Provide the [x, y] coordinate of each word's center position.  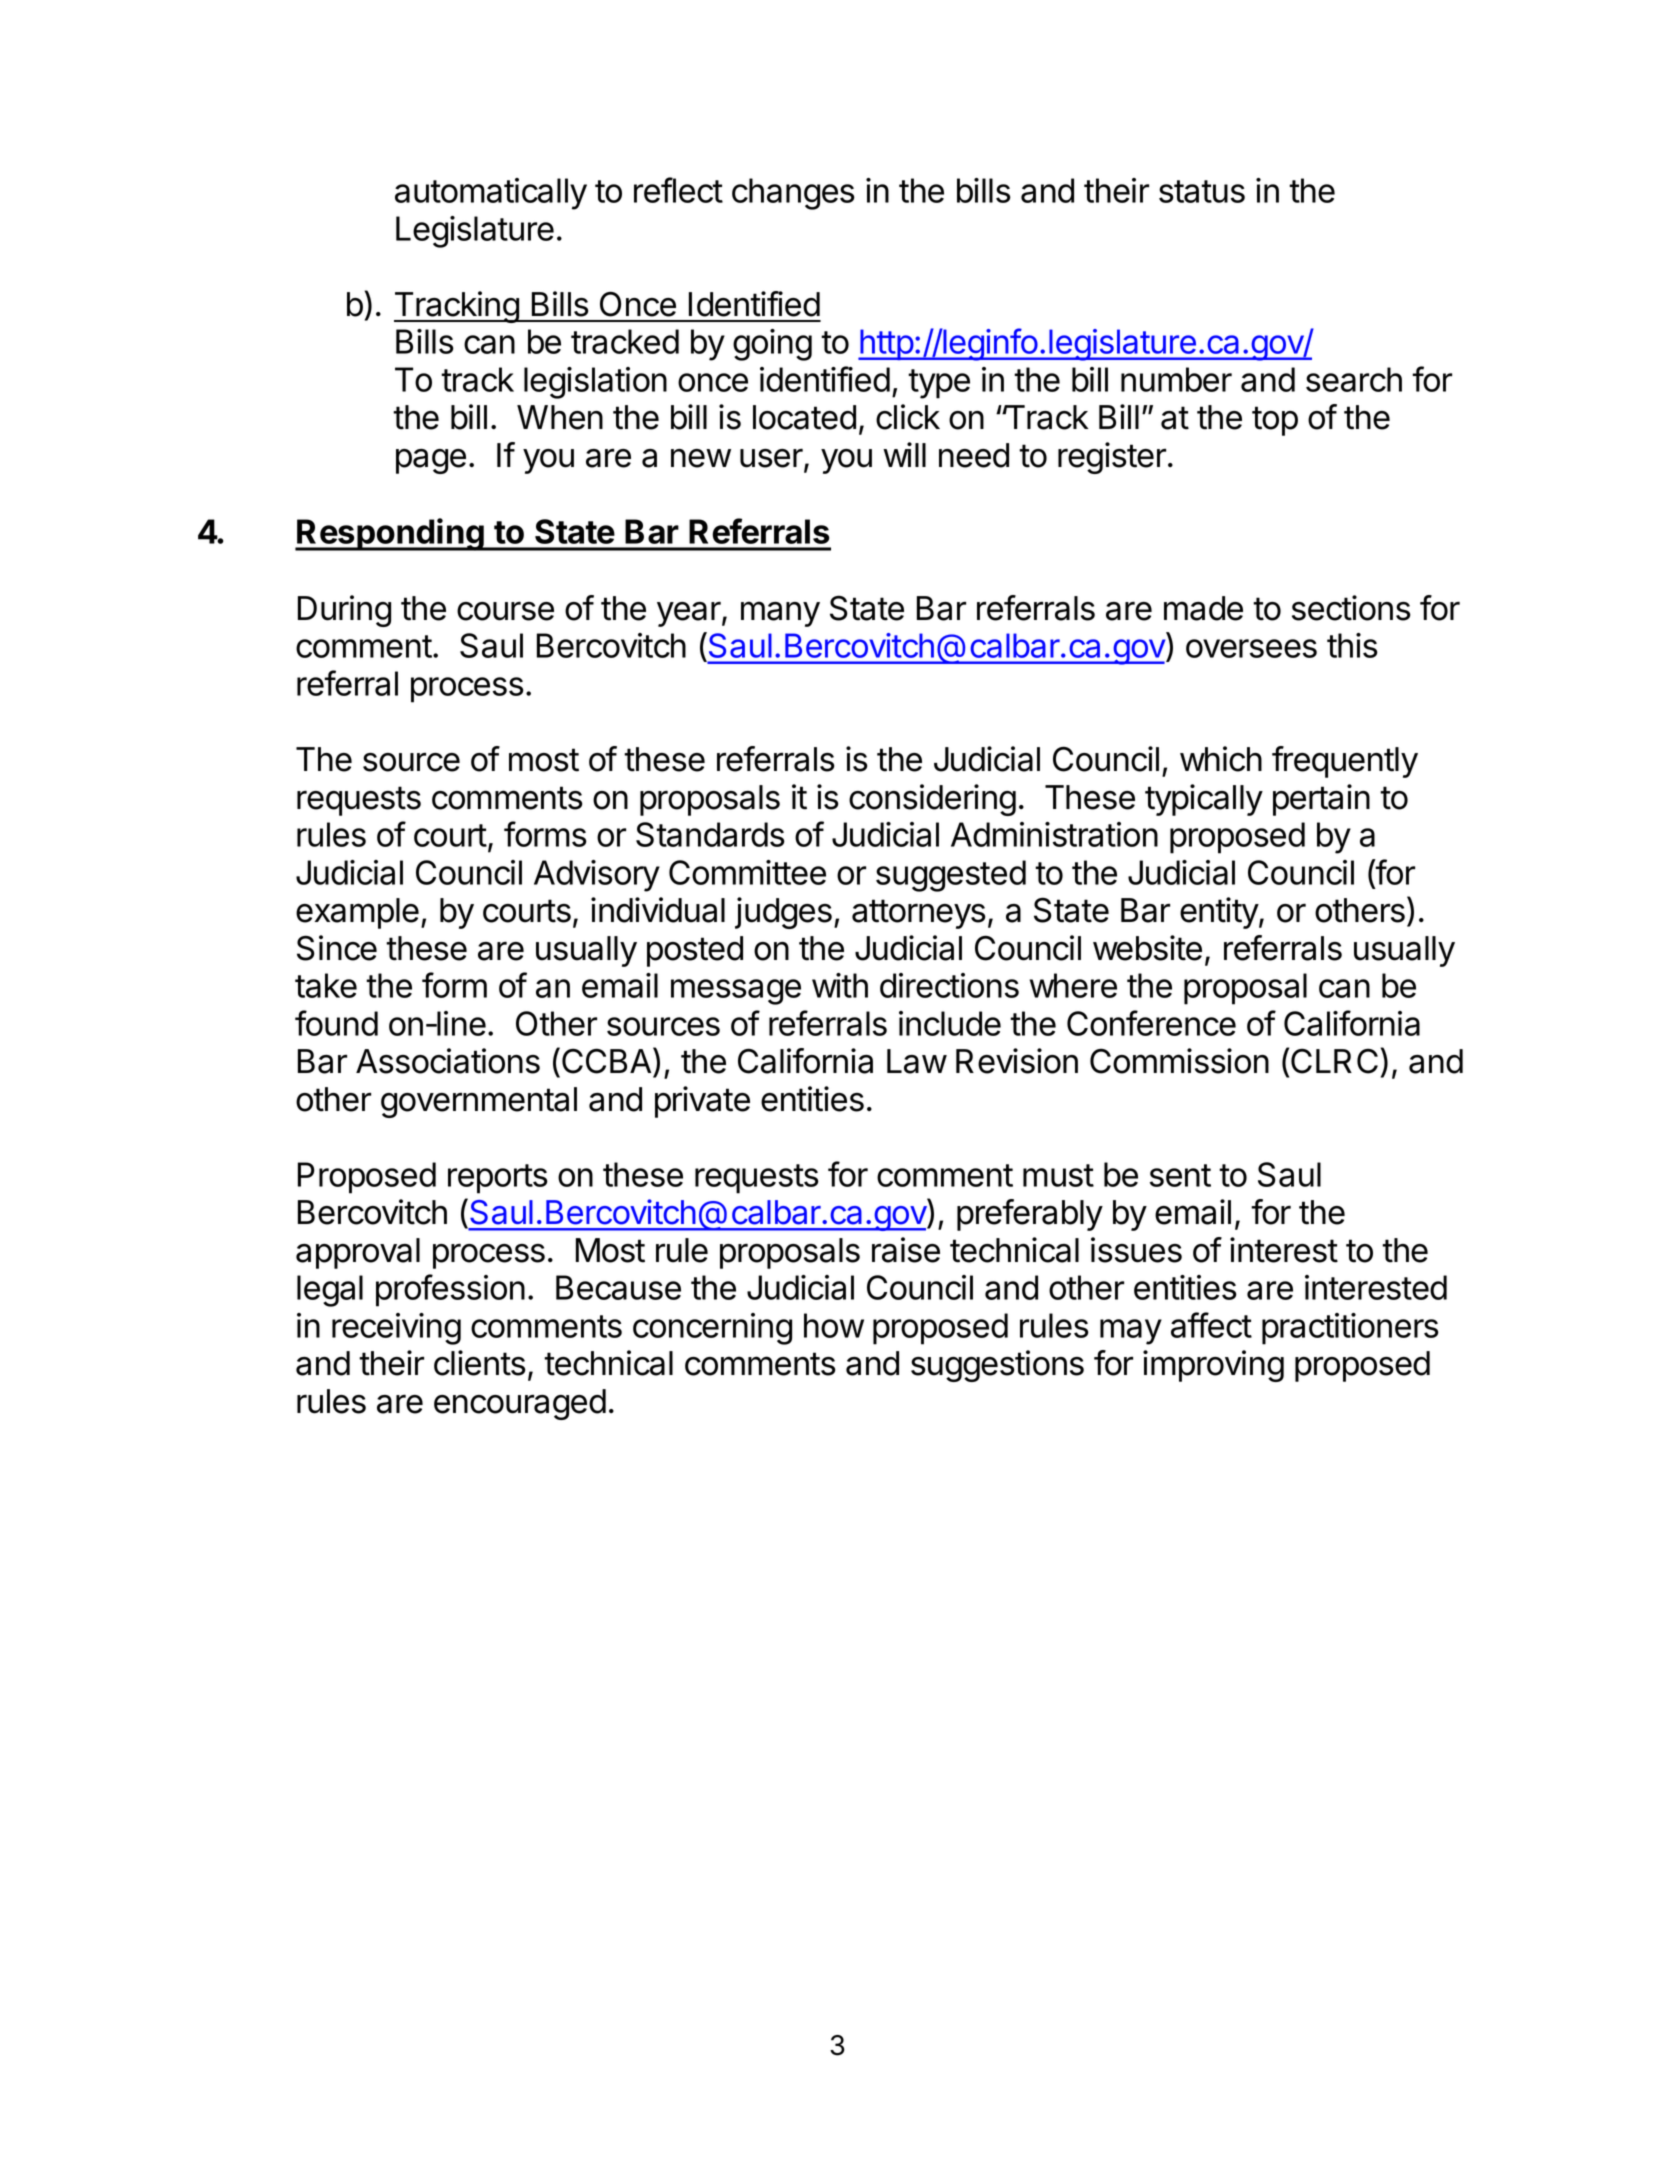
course [505, 611]
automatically [491, 194]
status [1202, 191]
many [780, 614]
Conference [1151, 1023]
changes [793, 194]
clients [480, 1363]
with [840, 985]
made [1203, 608]
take [326, 985]
